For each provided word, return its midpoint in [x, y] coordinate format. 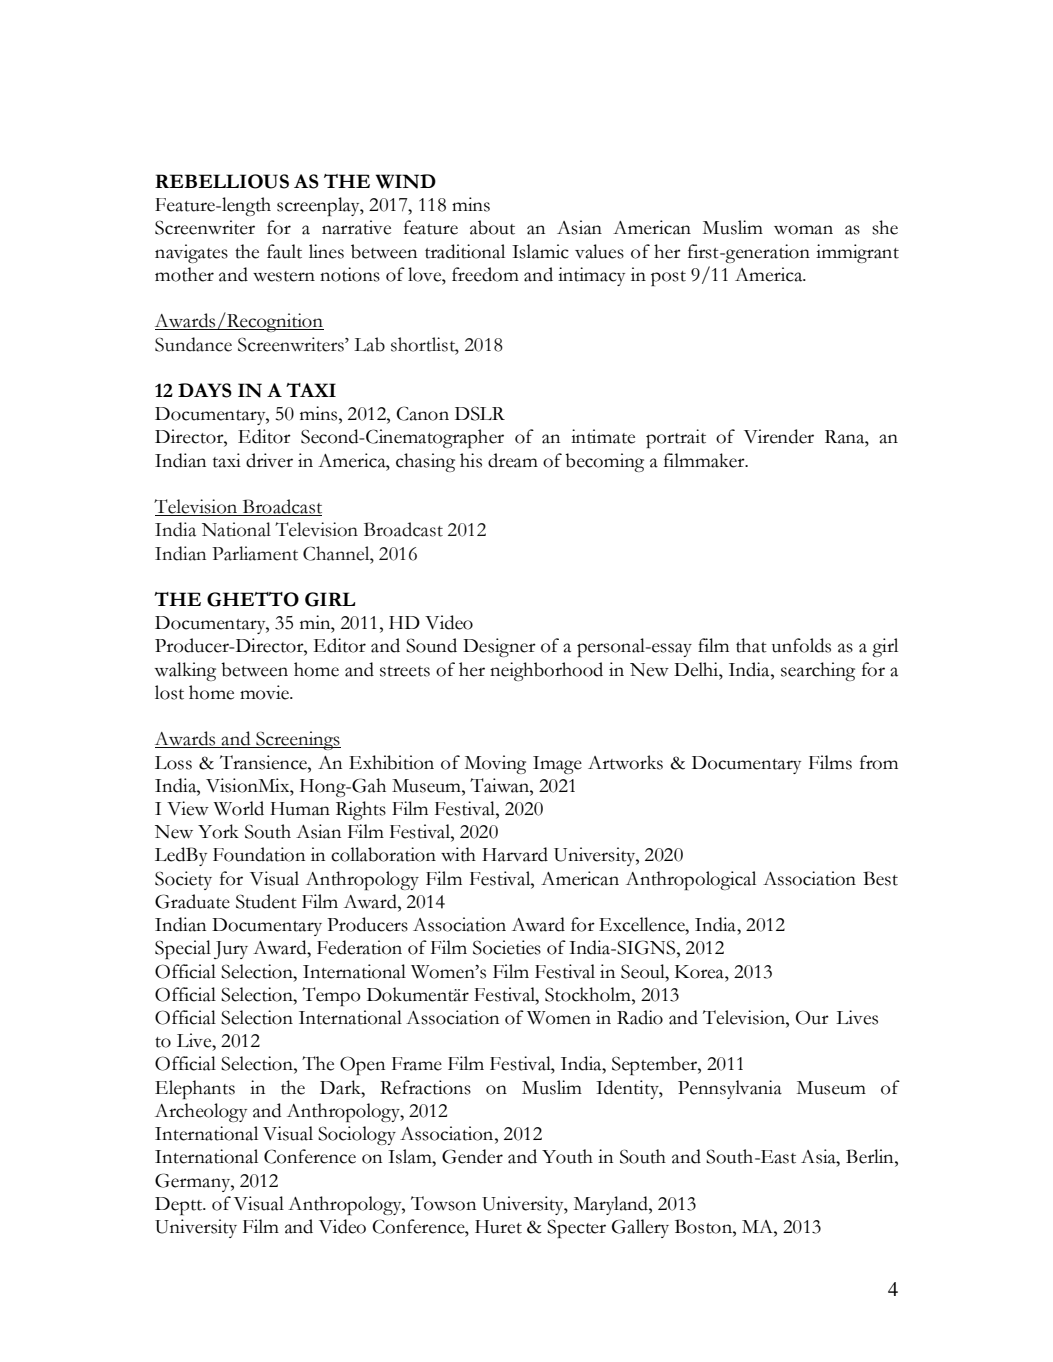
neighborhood [546, 671]
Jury [231, 950]
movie [265, 692]
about [492, 227]
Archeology [201, 1112]
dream [513, 460]
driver [269, 460]
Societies [507, 947]
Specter [576, 1228]
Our [812, 1017]
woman [803, 230]
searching [818, 671]
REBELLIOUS [222, 181]
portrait [676, 438]
